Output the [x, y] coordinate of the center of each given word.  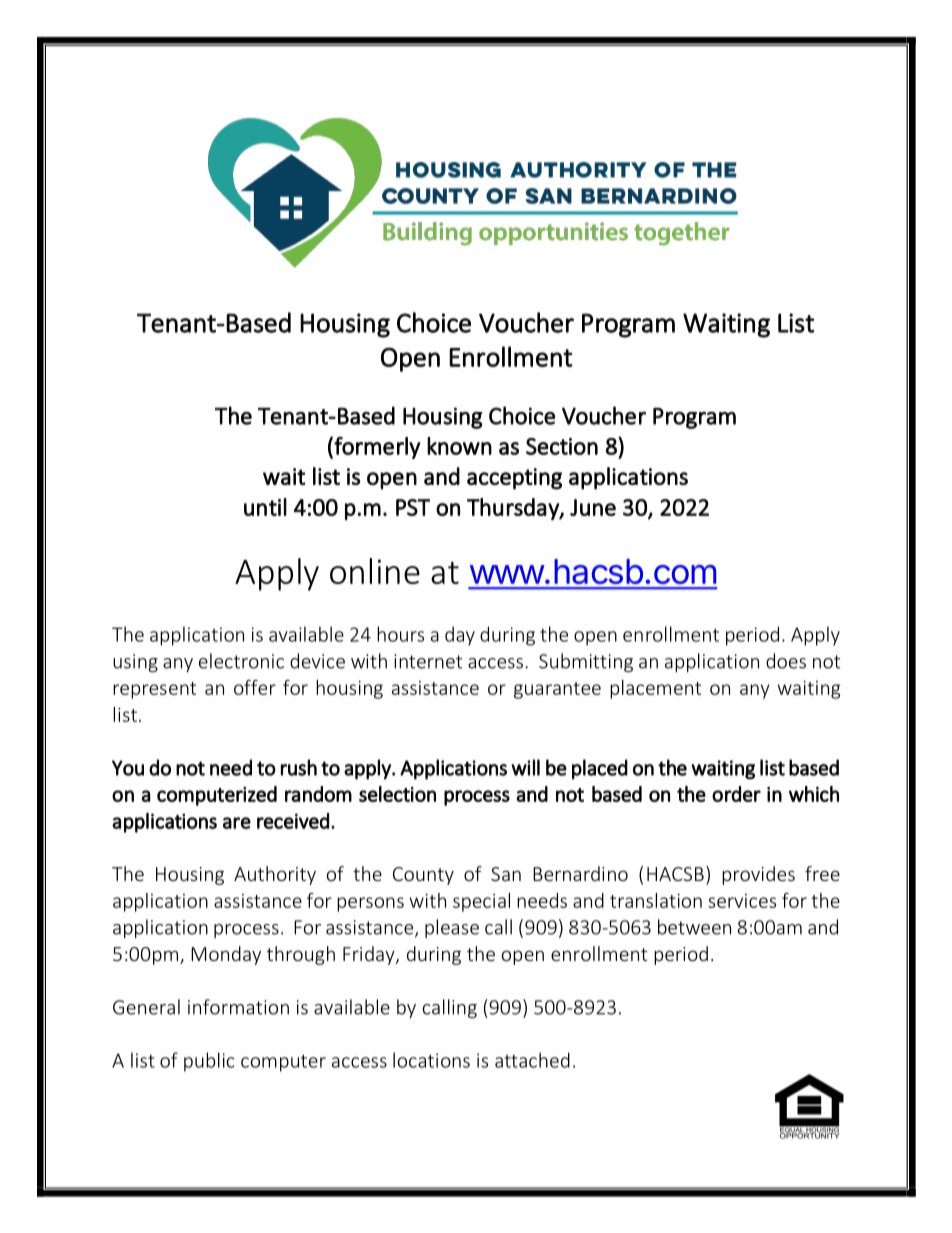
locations [431, 1060]
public [209, 1062]
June [593, 507]
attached [532, 1060]
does [786, 661]
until [265, 507]
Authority [275, 875]
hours [400, 634]
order [736, 794]
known [459, 446]
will [525, 767]
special [481, 902]
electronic [241, 661]
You [128, 768]
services [742, 901]
